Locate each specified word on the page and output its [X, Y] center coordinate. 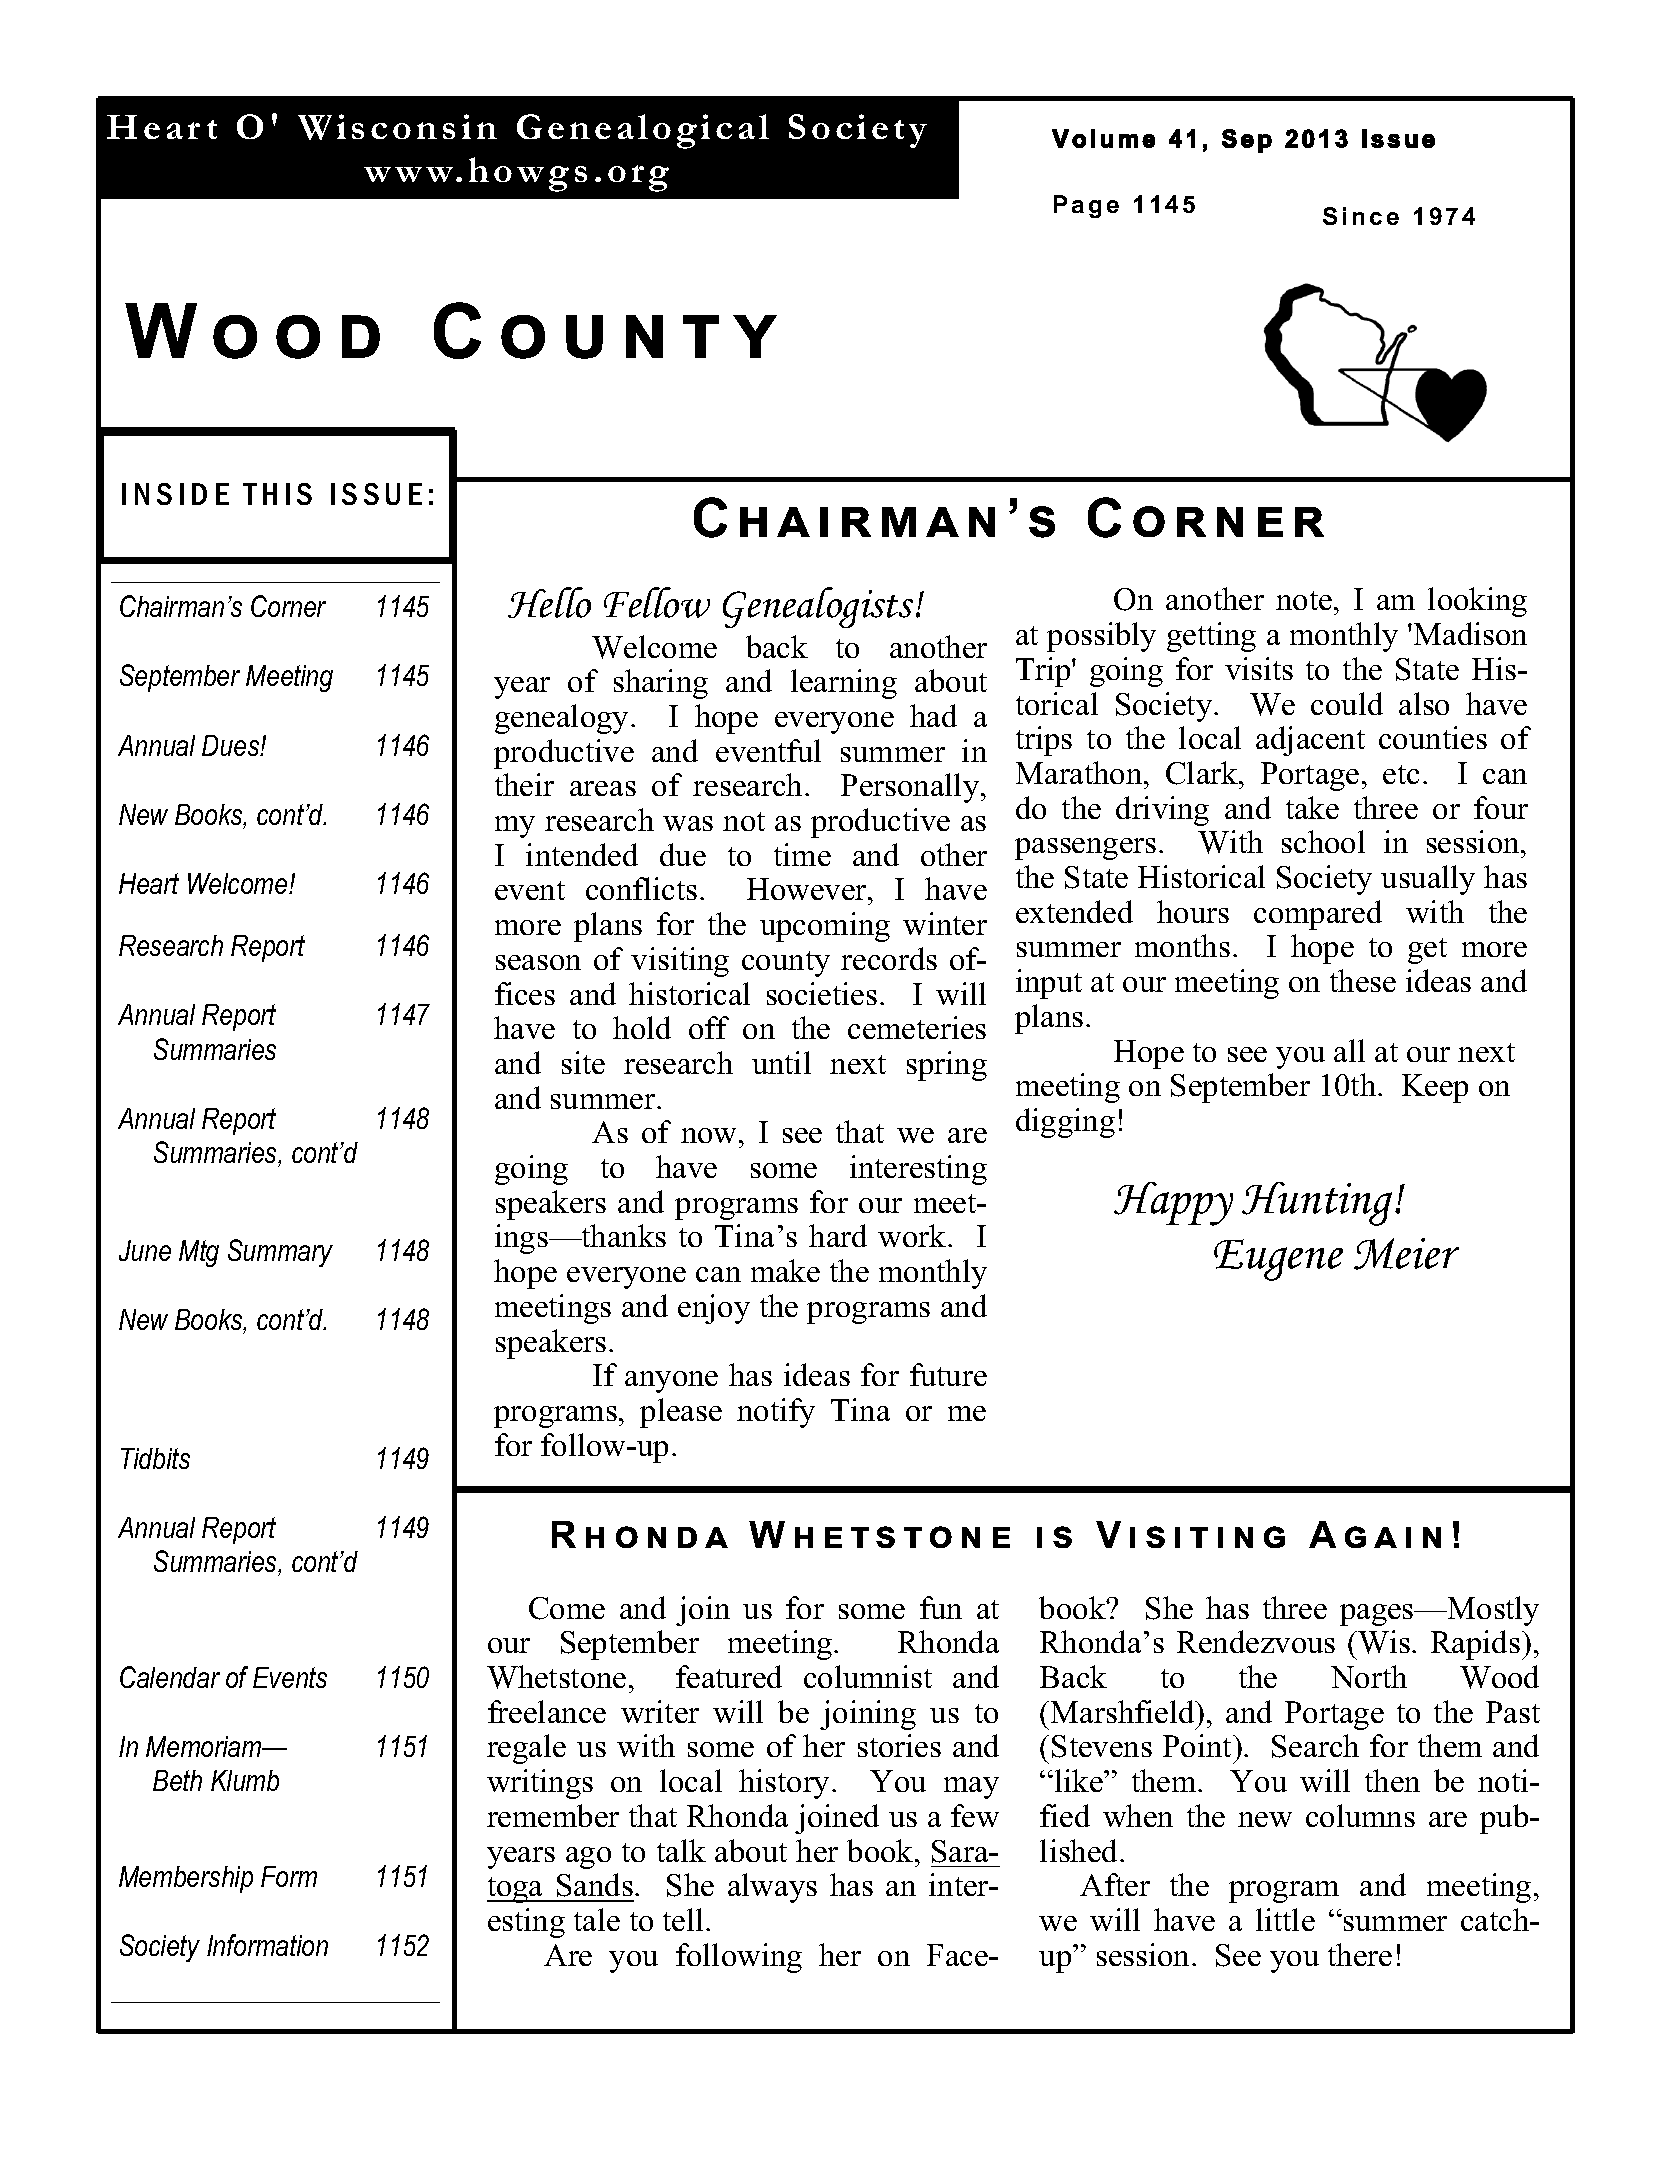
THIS [277, 494]
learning [844, 684]
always [772, 1888]
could [1347, 703]
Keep [1435, 1088]
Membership [186, 1879]
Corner [288, 606]
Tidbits [155, 1458]
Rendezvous [1256, 1641]
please [681, 1413]
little [1285, 1919]
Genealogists [818, 607]
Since [1361, 216]
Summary [280, 1253]
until [781, 1062]
